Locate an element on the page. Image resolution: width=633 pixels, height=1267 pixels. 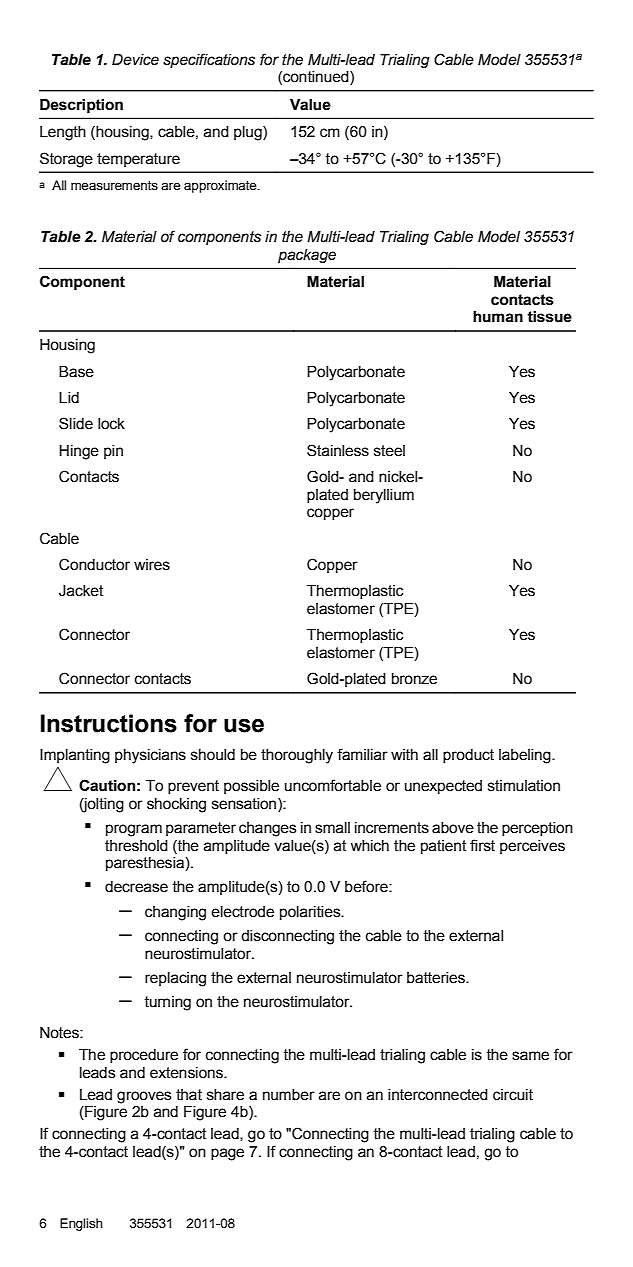
steel is located at coordinates (389, 451).
